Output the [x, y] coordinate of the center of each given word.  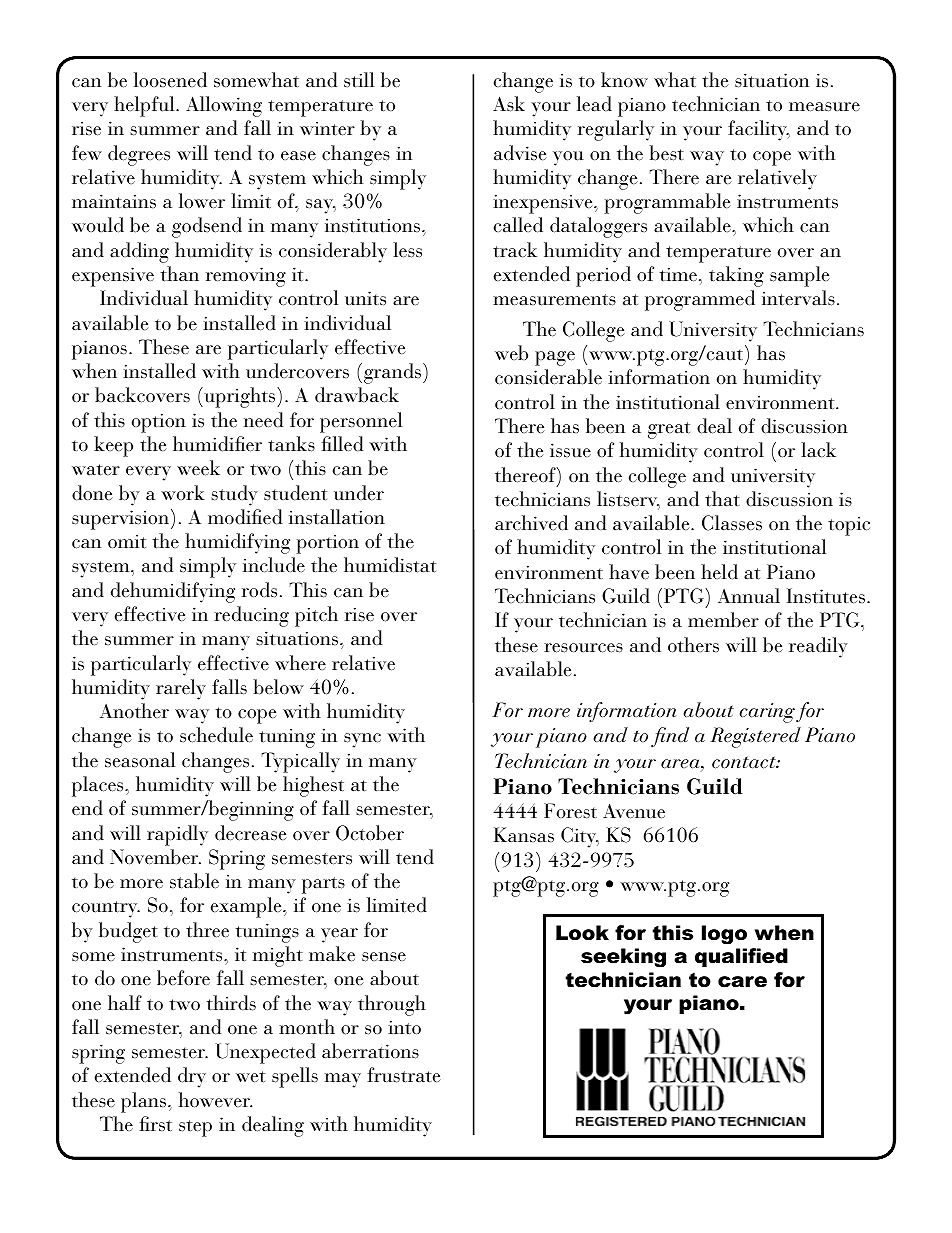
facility [759, 130]
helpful [145, 106]
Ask [509, 104]
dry [192, 1077]
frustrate [404, 1075]
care [742, 982]
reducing [251, 616]
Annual [749, 595]
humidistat [390, 564]
